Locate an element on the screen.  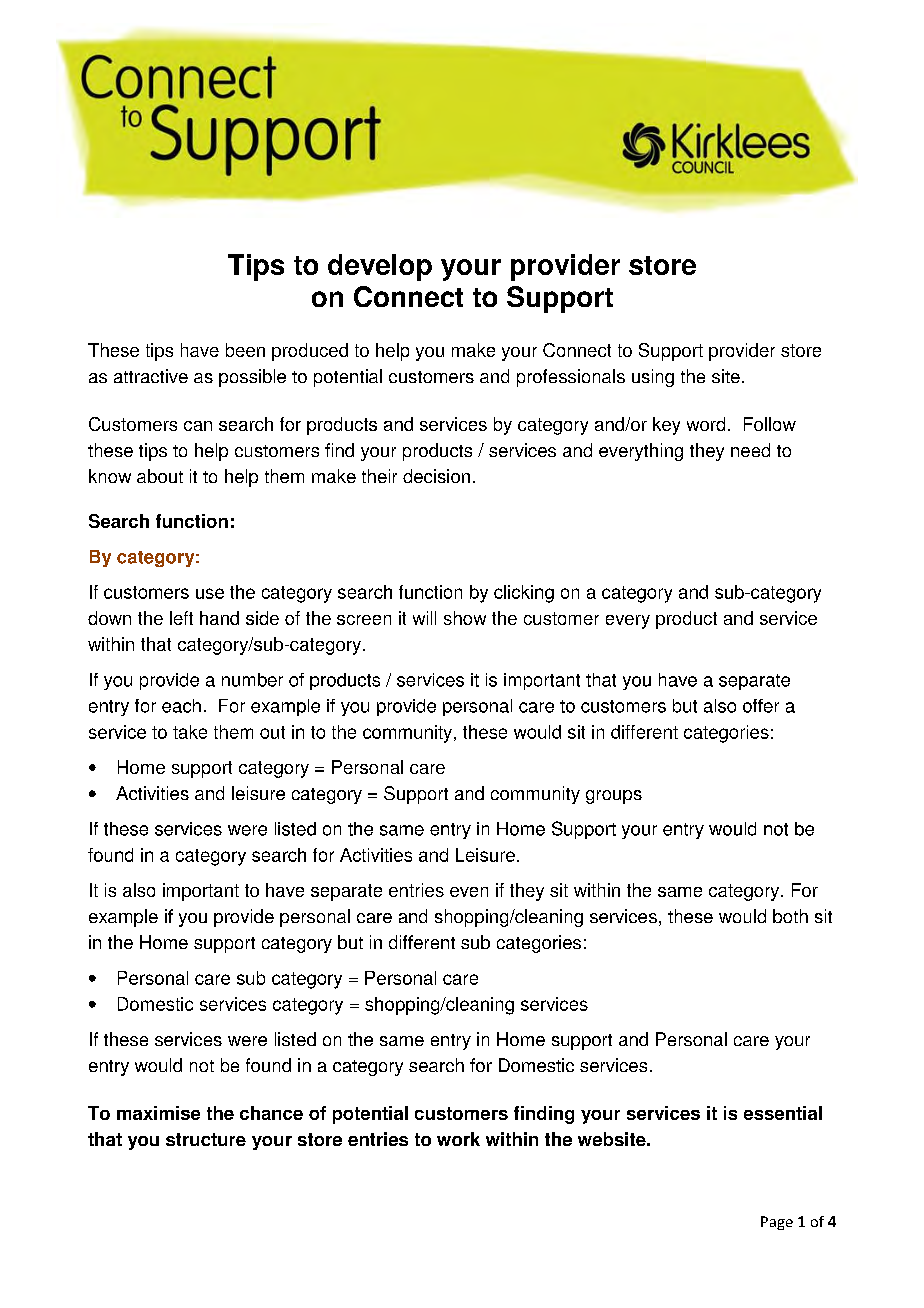
using is located at coordinates (653, 378).
